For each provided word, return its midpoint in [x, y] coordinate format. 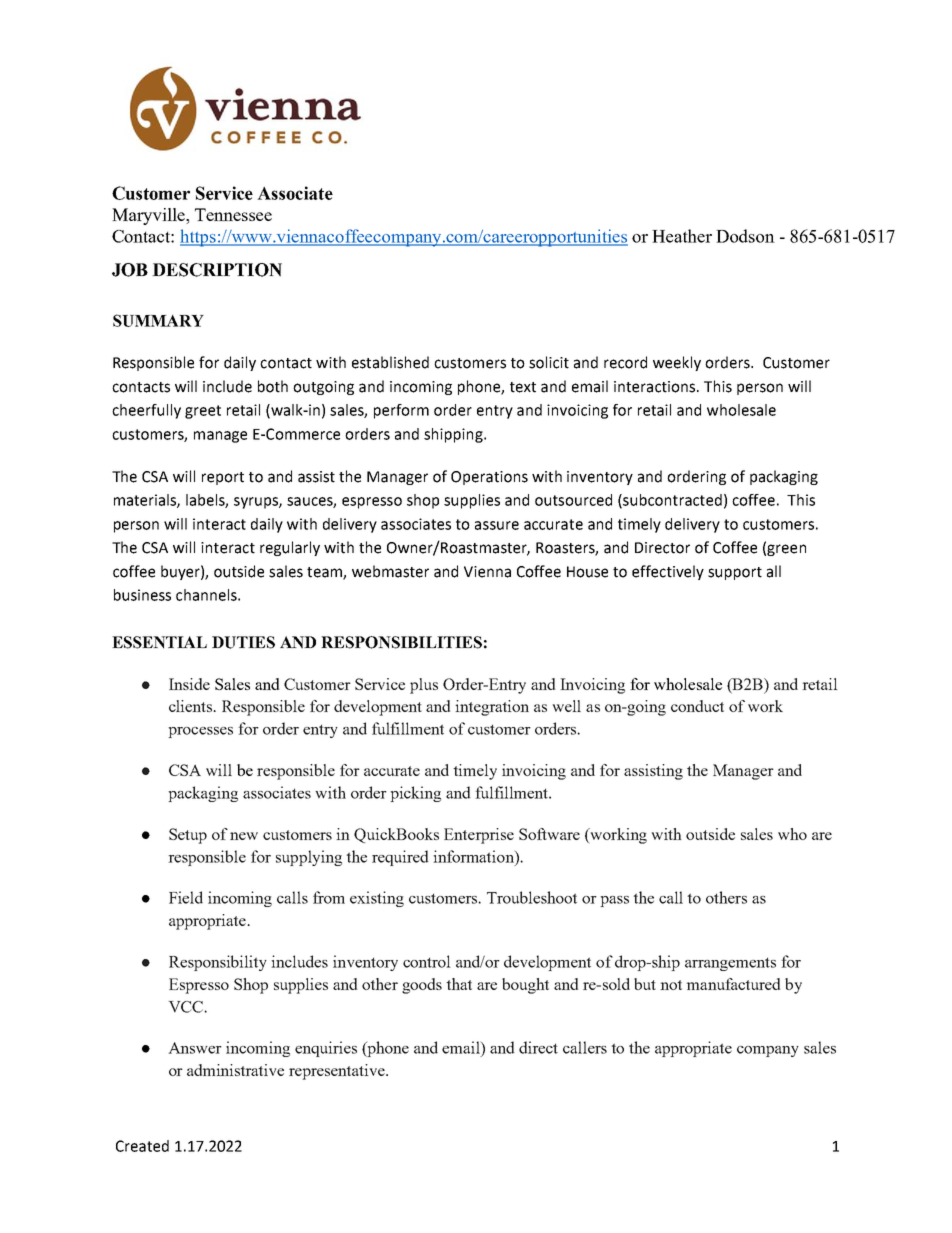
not [671, 985]
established [390, 362]
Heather [682, 236]
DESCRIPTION [217, 270]
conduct [697, 706]
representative [338, 1072]
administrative [235, 1070]
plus [424, 686]
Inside [189, 684]
